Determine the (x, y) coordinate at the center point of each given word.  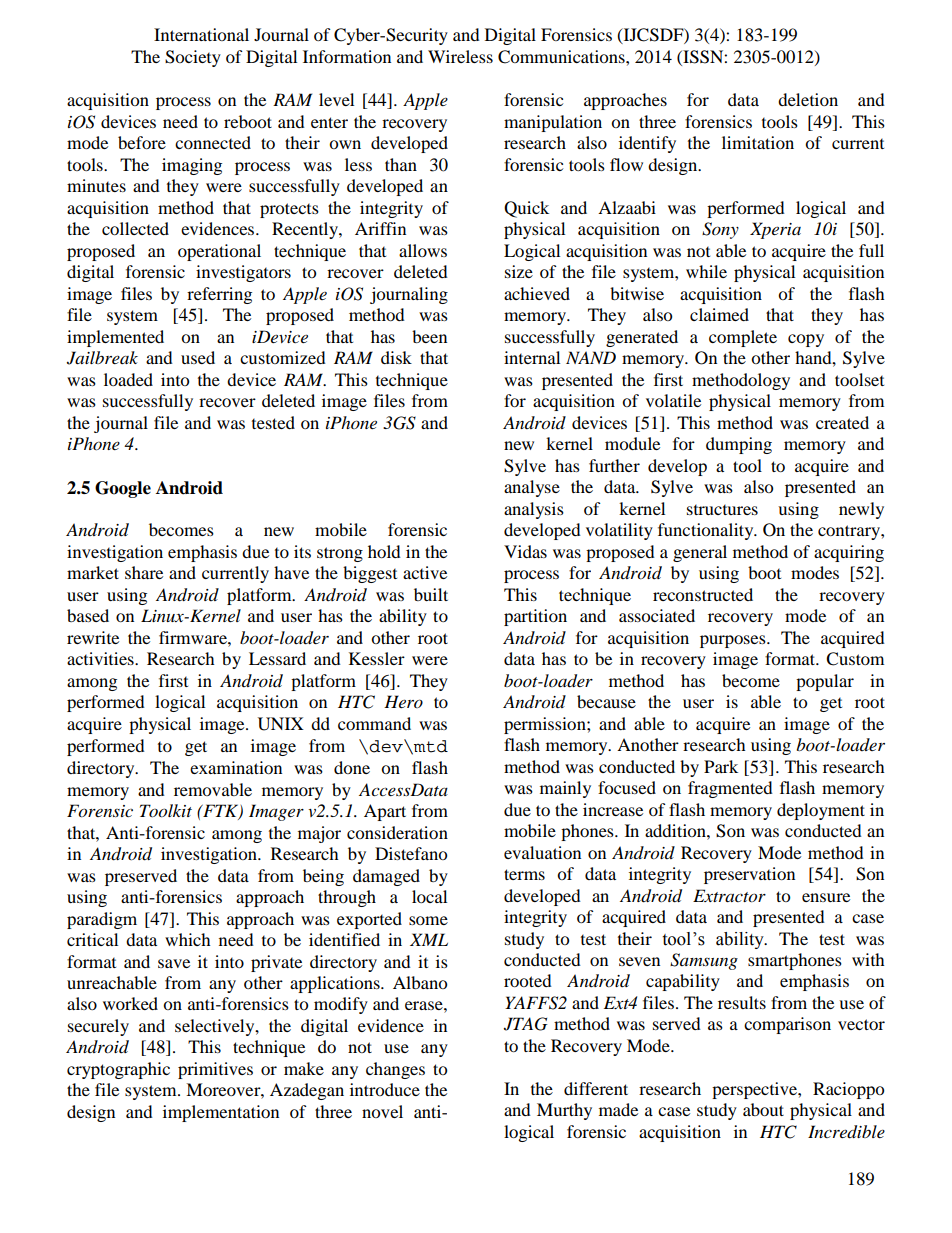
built (431, 594)
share (144, 572)
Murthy (564, 1111)
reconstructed (703, 594)
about (763, 1109)
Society (193, 58)
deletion (808, 99)
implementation (221, 1113)
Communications (562, 57)
